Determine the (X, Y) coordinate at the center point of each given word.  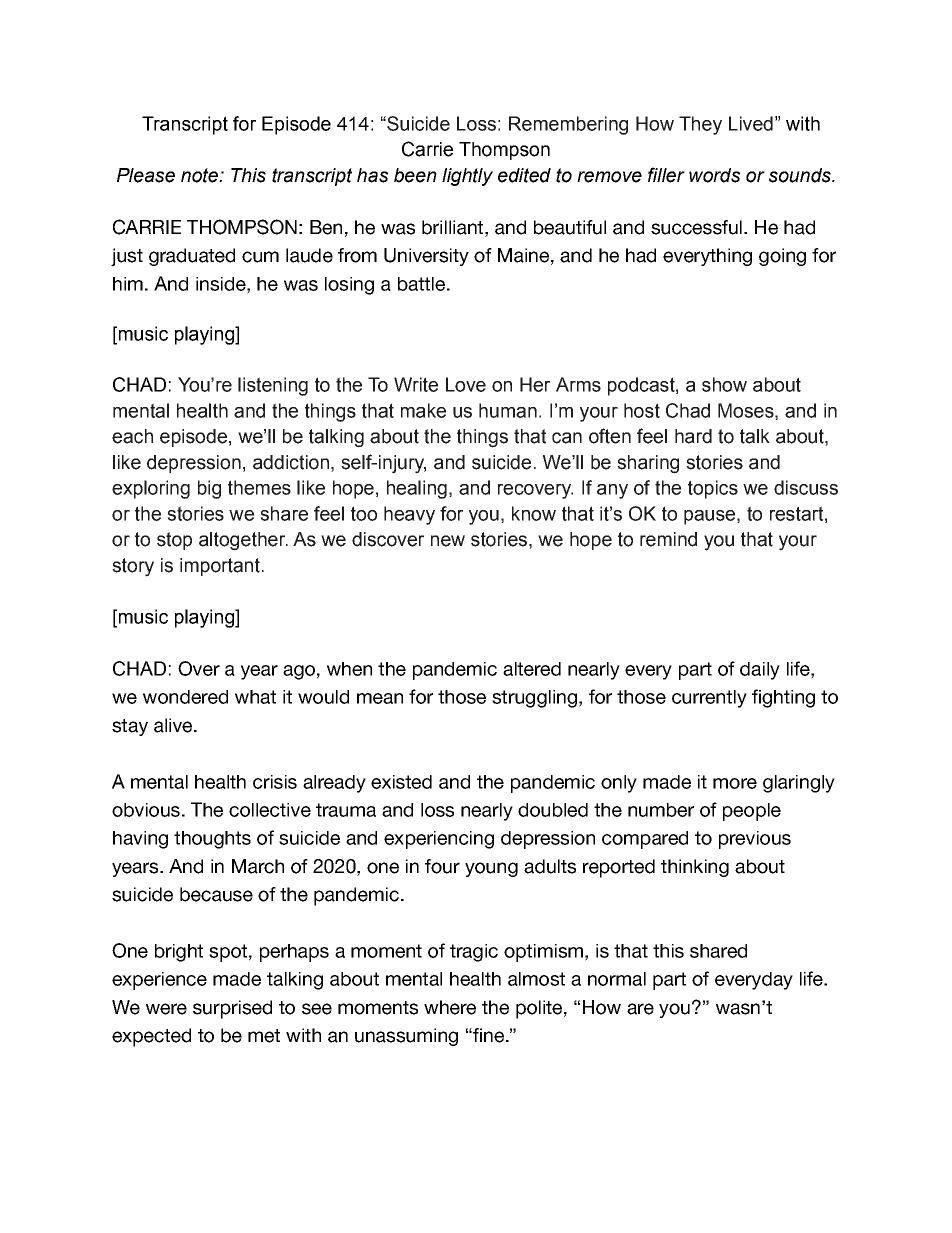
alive (174, 725)
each (132, 436)
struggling (534, 699)
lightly (467, 177)
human (508, 410)
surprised (232, 1009)
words (714, 175)
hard (693, 436)
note (200, 175)
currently (709, 699)
